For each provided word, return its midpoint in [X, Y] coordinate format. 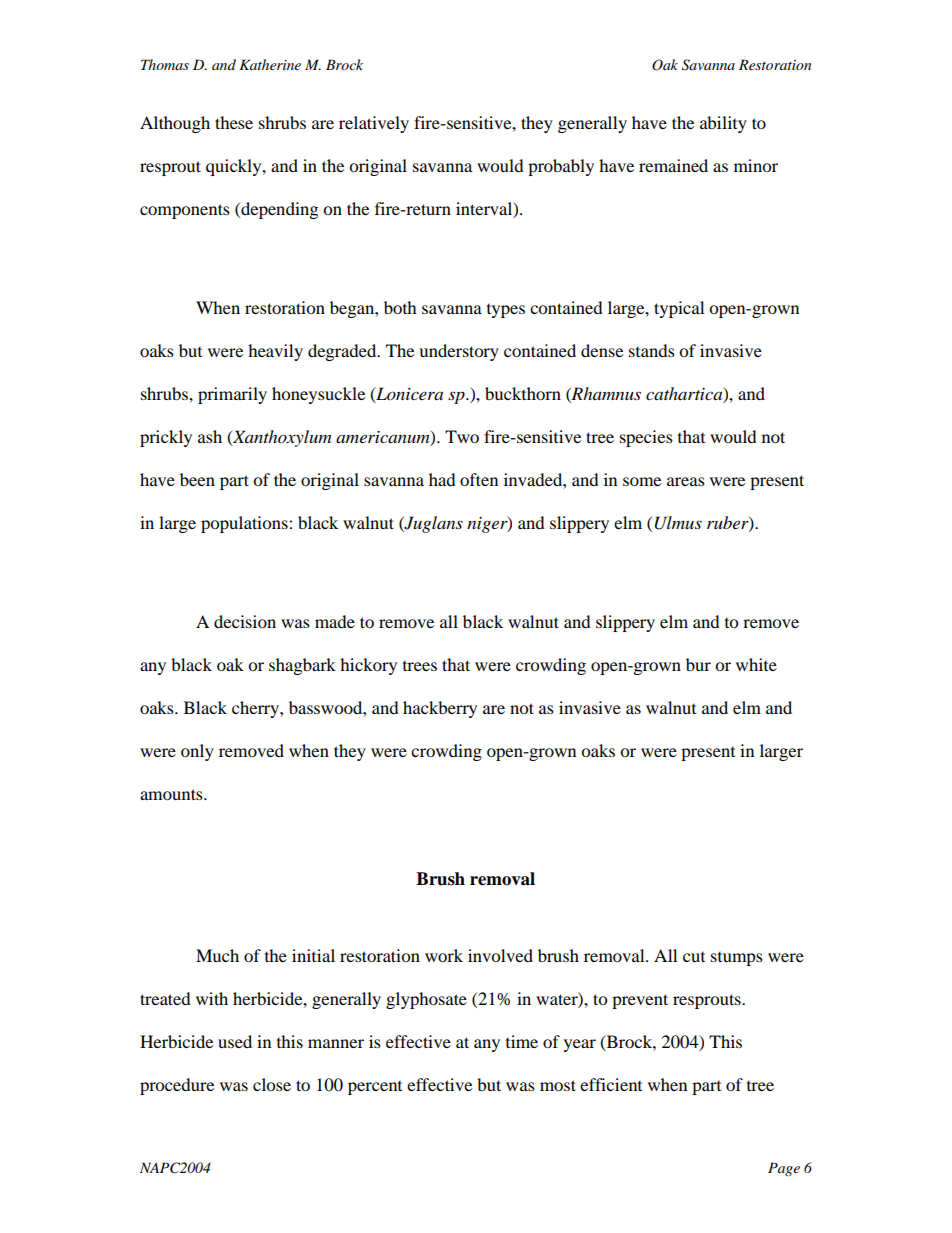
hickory [368, 666]
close [272, 1084]
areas [686, 481]
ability [723, 124]
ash [210, 436]
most [558, 1085]
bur [698, 664]
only [197, 752]
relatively [374, 124]
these [234, 122]
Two [462, 436]
